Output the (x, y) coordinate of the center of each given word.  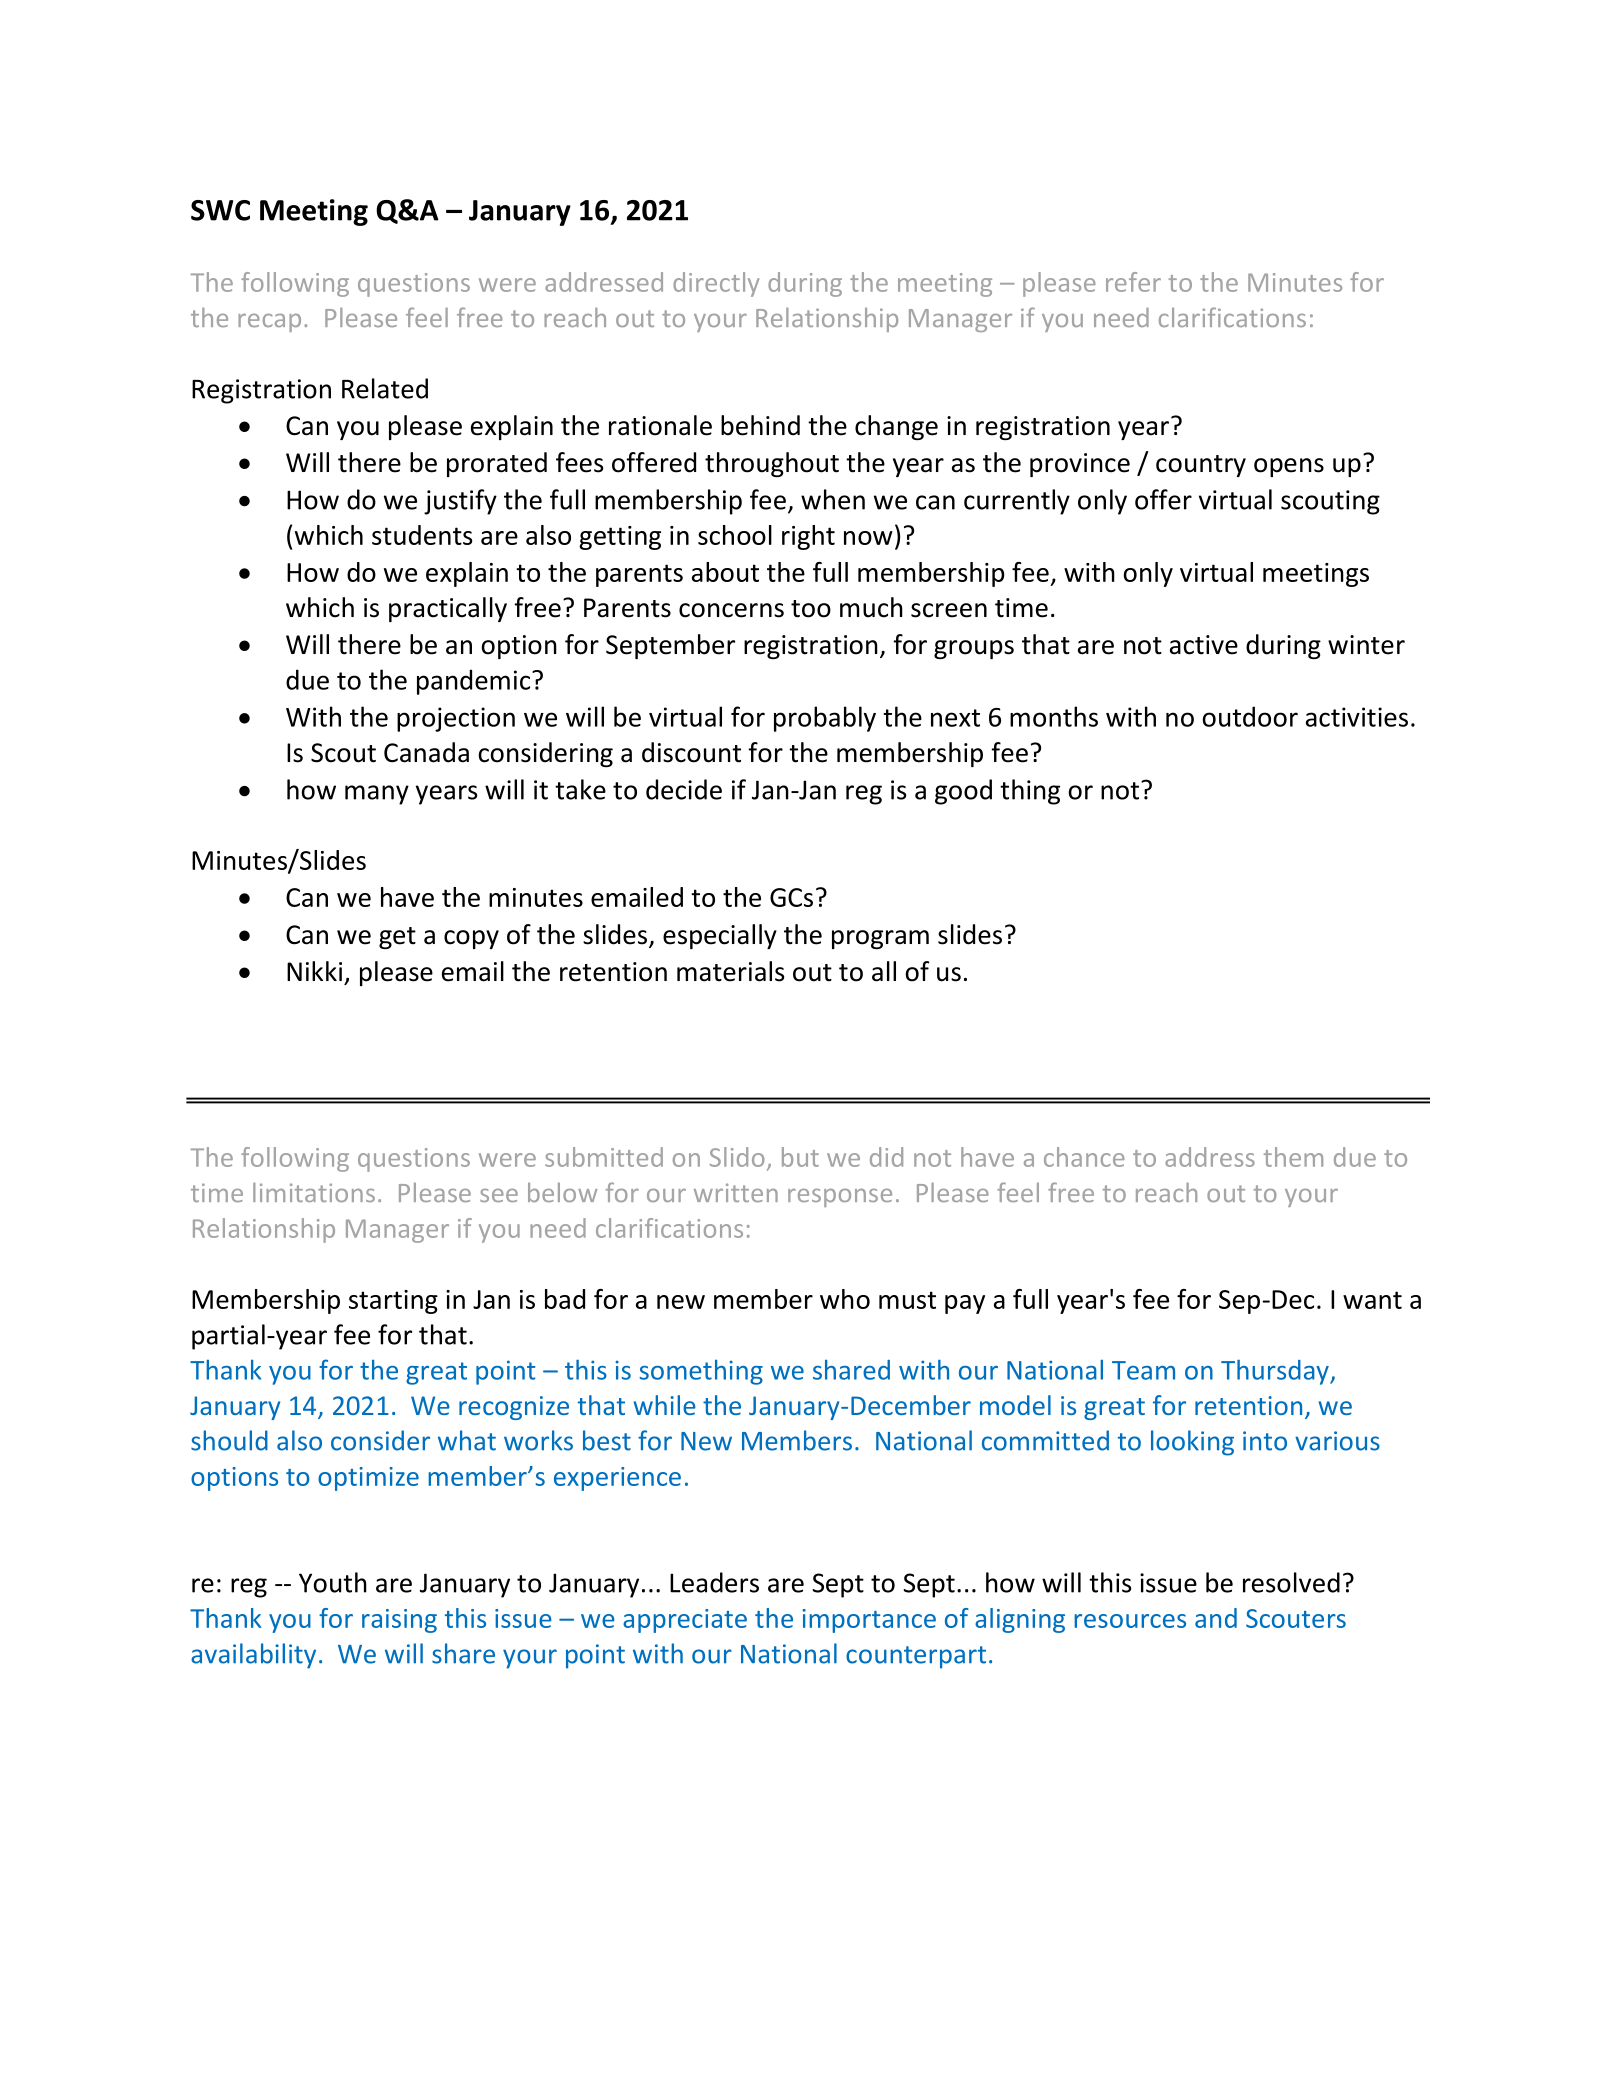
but (800, 1157)
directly (716, 284)
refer (1133, 282)
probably (825, 719)
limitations (314, 1192)
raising (399, 1621)
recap (269, 323)
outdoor (1250, 716)
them (1293, 1157)
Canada (426, 752)
